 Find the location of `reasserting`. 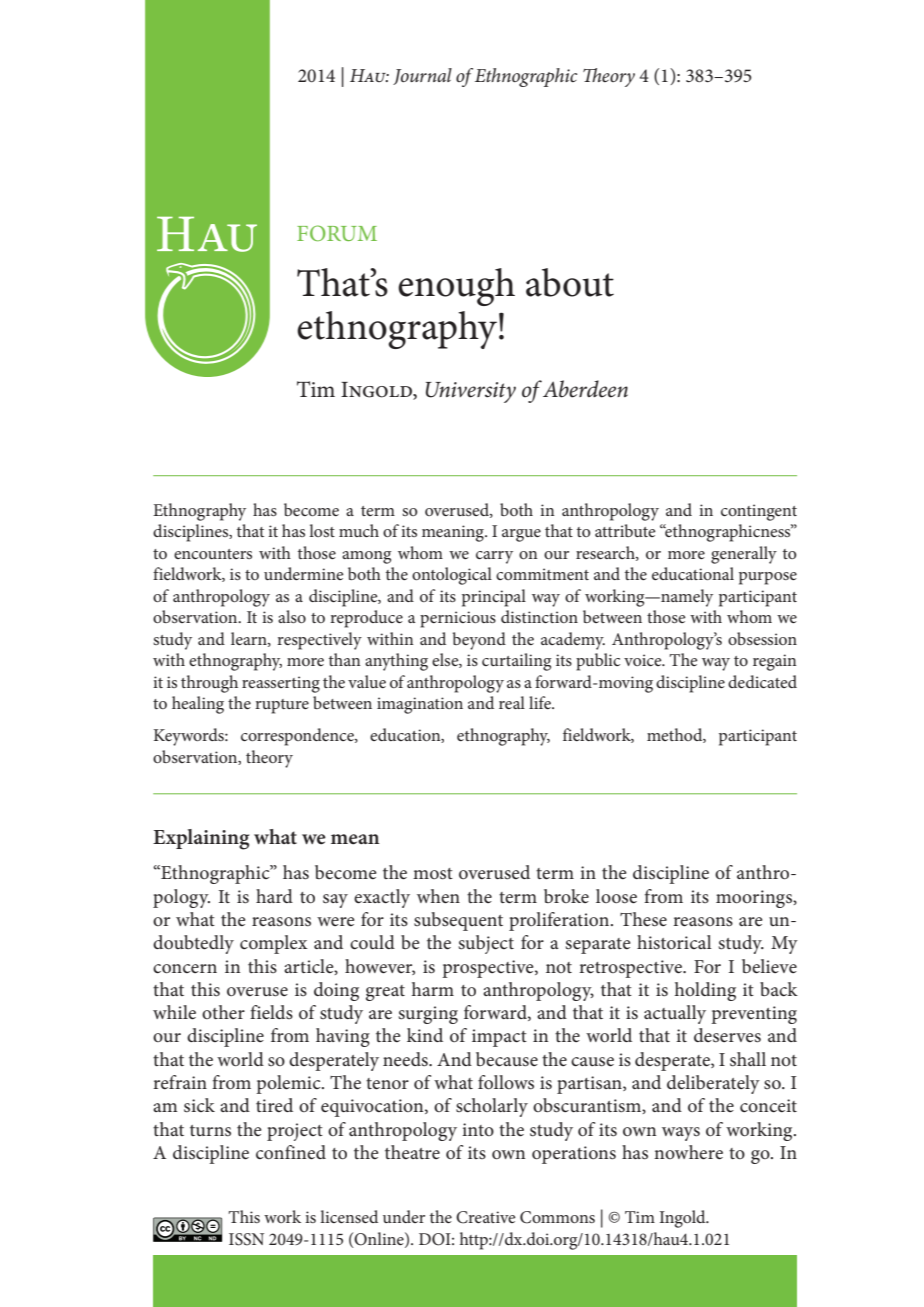

reasserting is located at coordinates (281, 684).
